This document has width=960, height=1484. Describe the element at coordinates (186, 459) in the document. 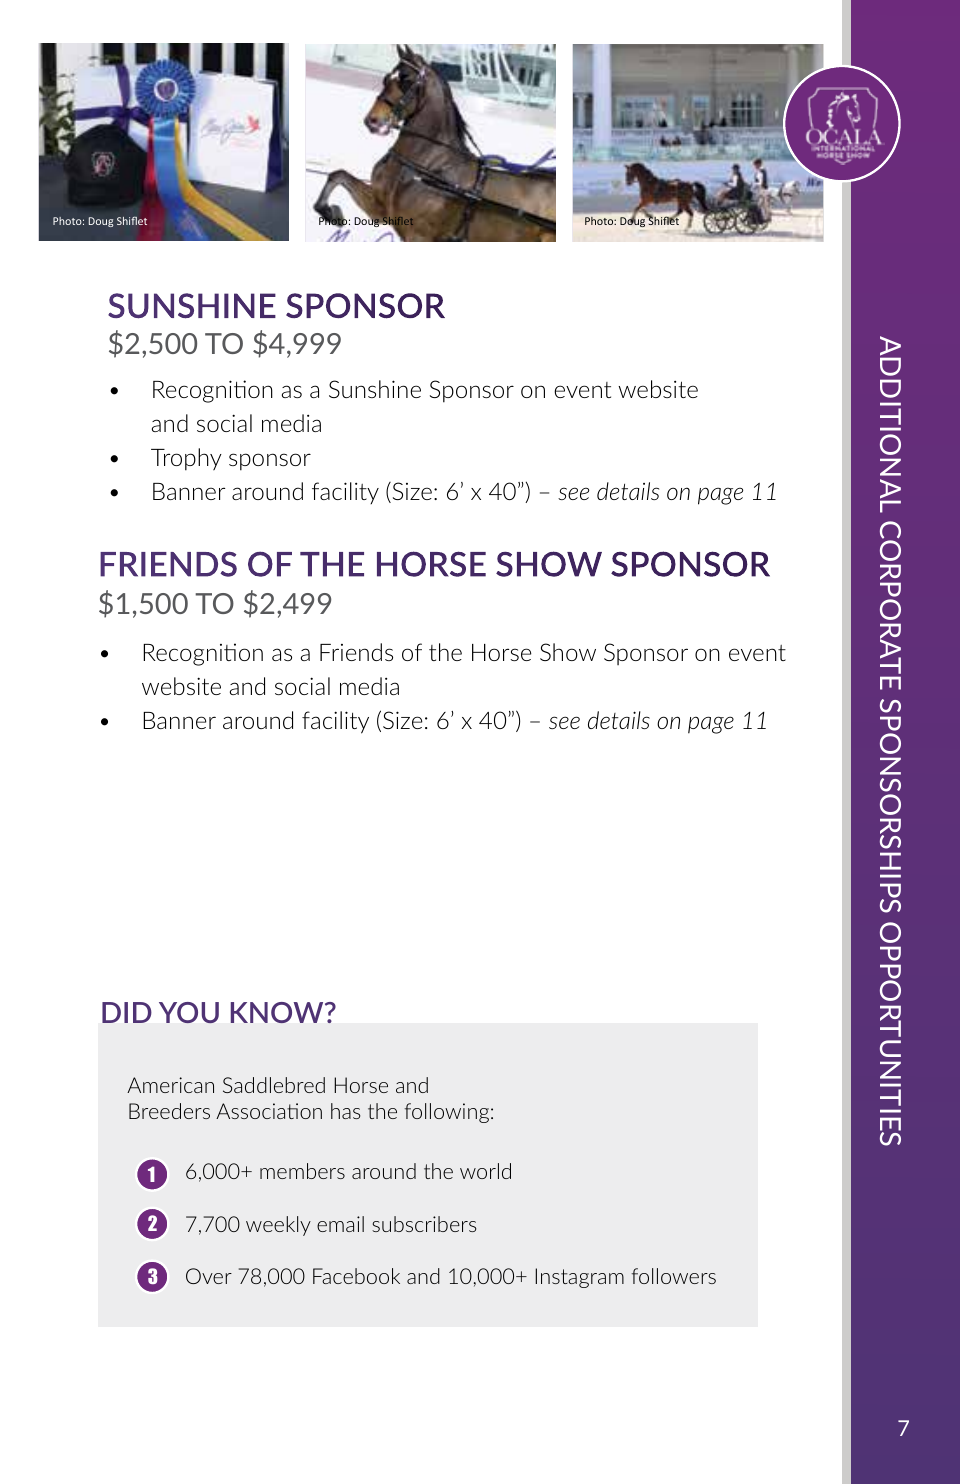

I see `Trophy` at that location.
